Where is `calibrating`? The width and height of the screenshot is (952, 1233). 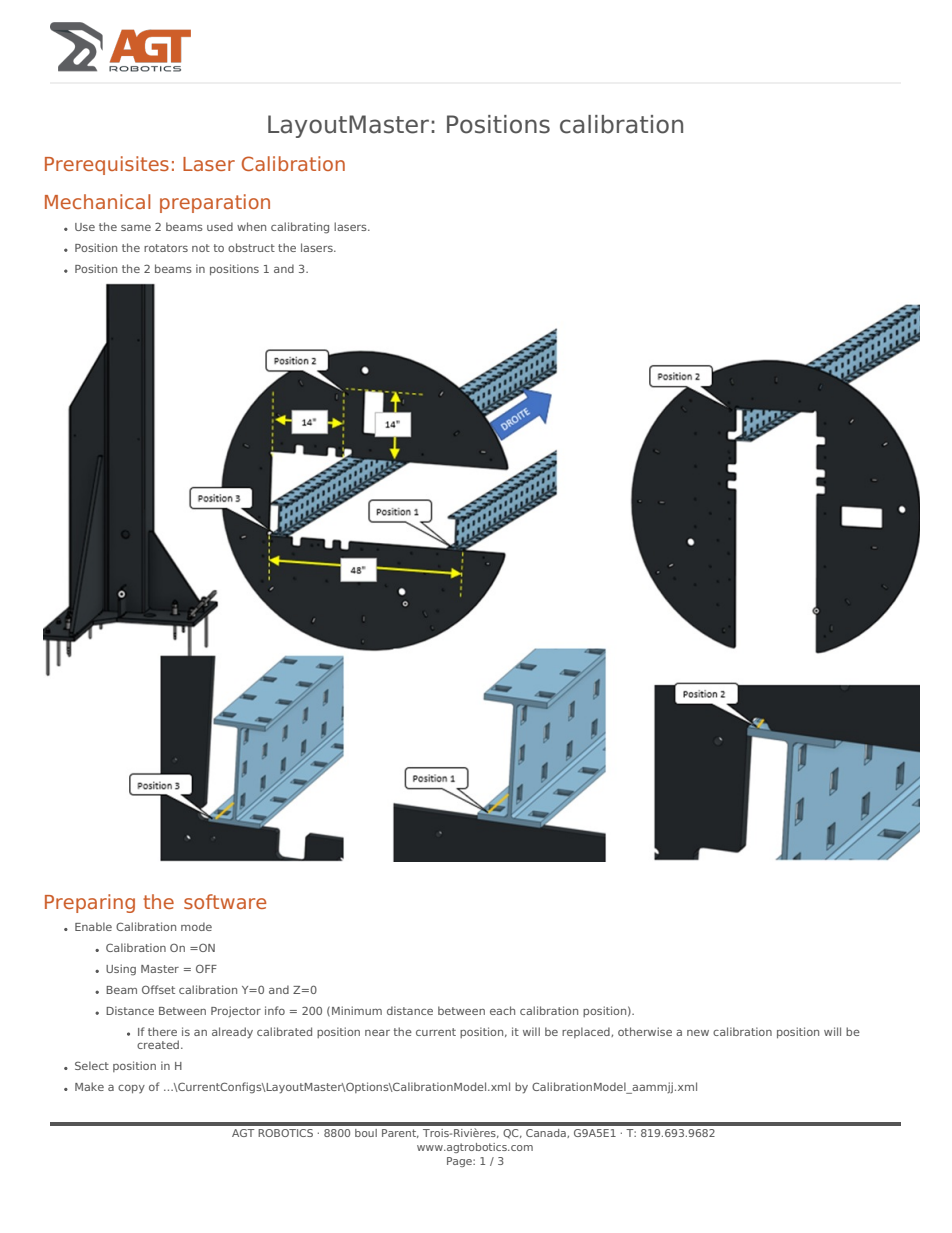
calibrating is located at coordinates (300, 228).
